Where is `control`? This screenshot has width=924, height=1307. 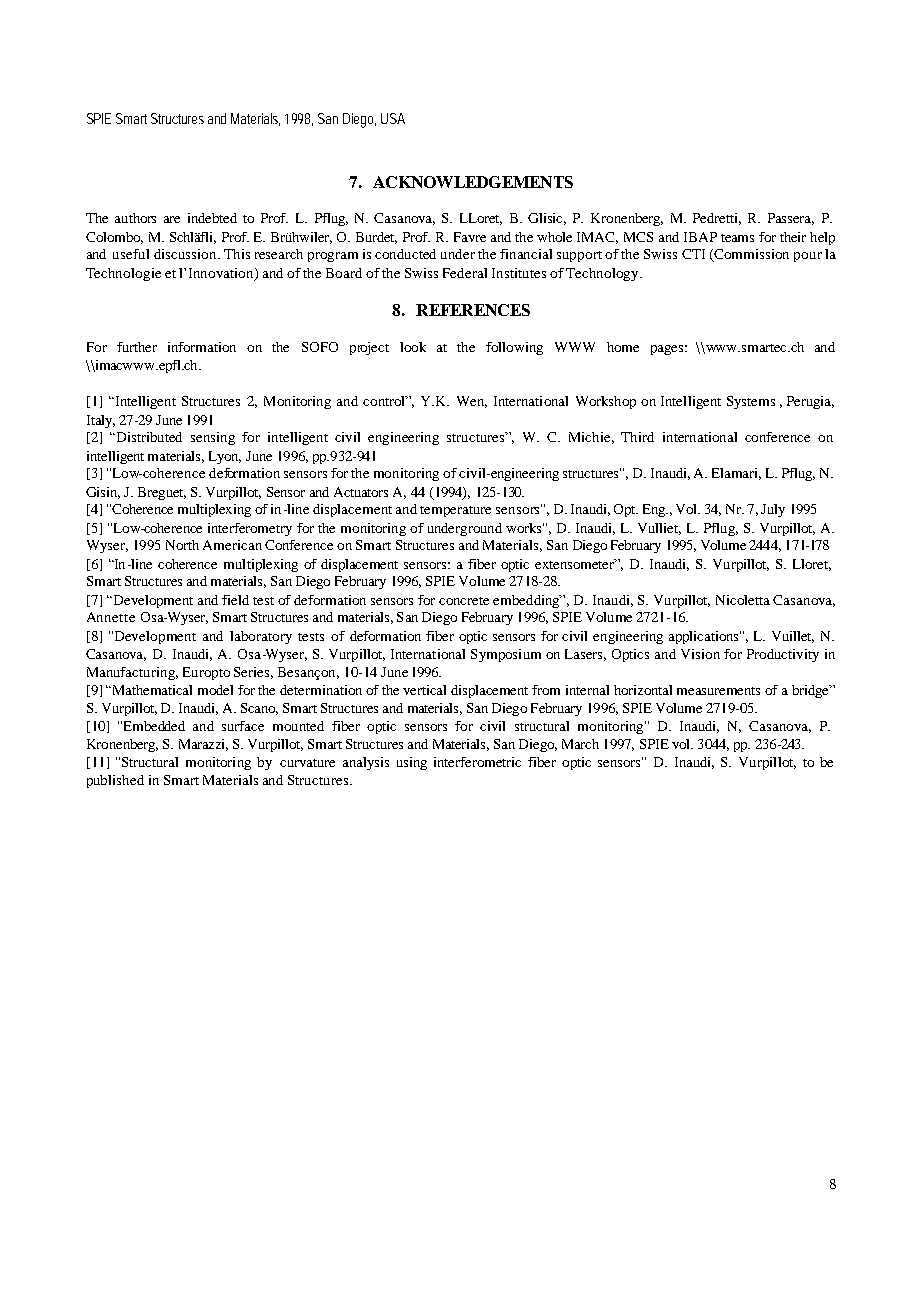
control is located at coordinates (385, 401).
